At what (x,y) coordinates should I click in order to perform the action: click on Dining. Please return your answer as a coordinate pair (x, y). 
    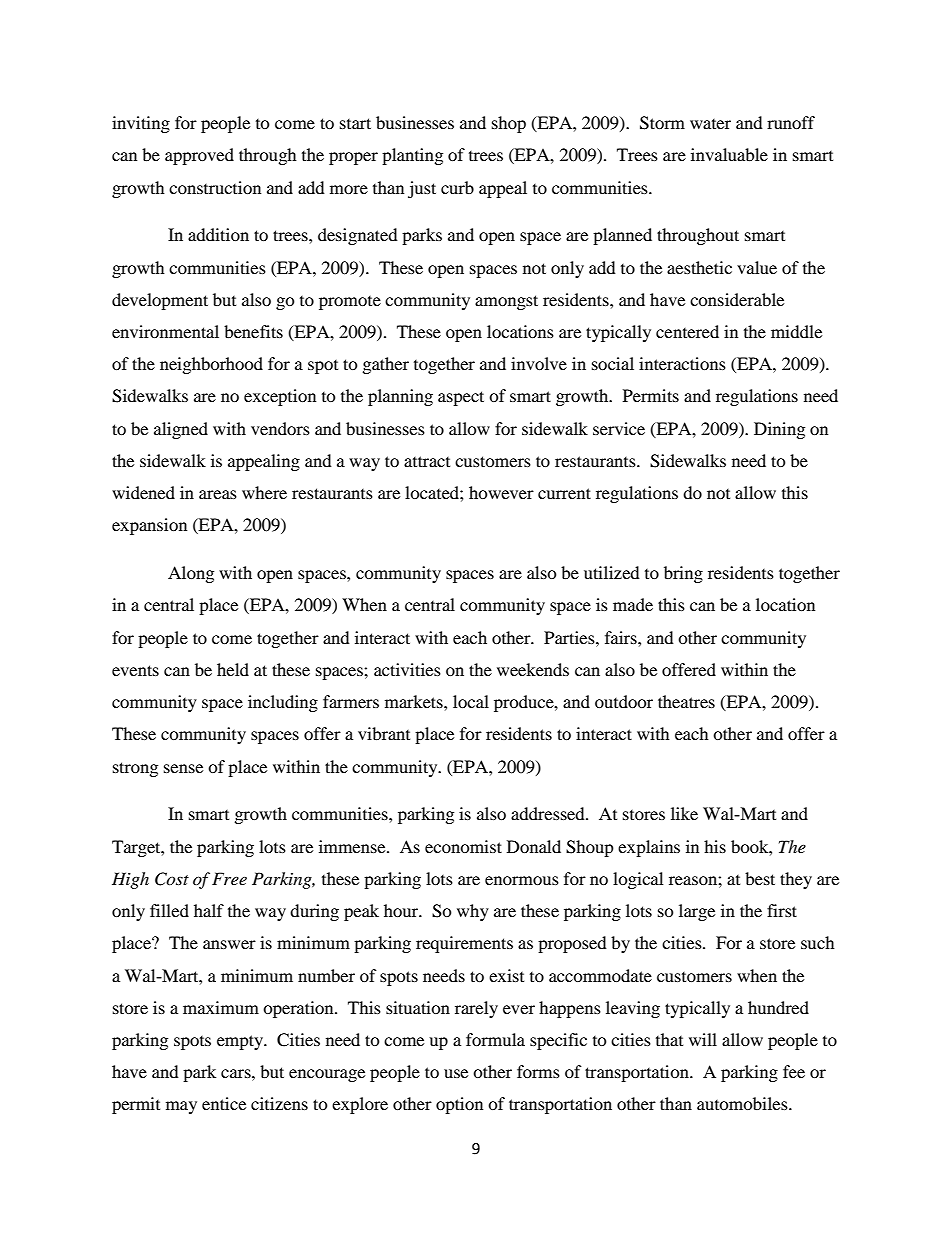
    Looking at the image, I should click on (779, 430).
